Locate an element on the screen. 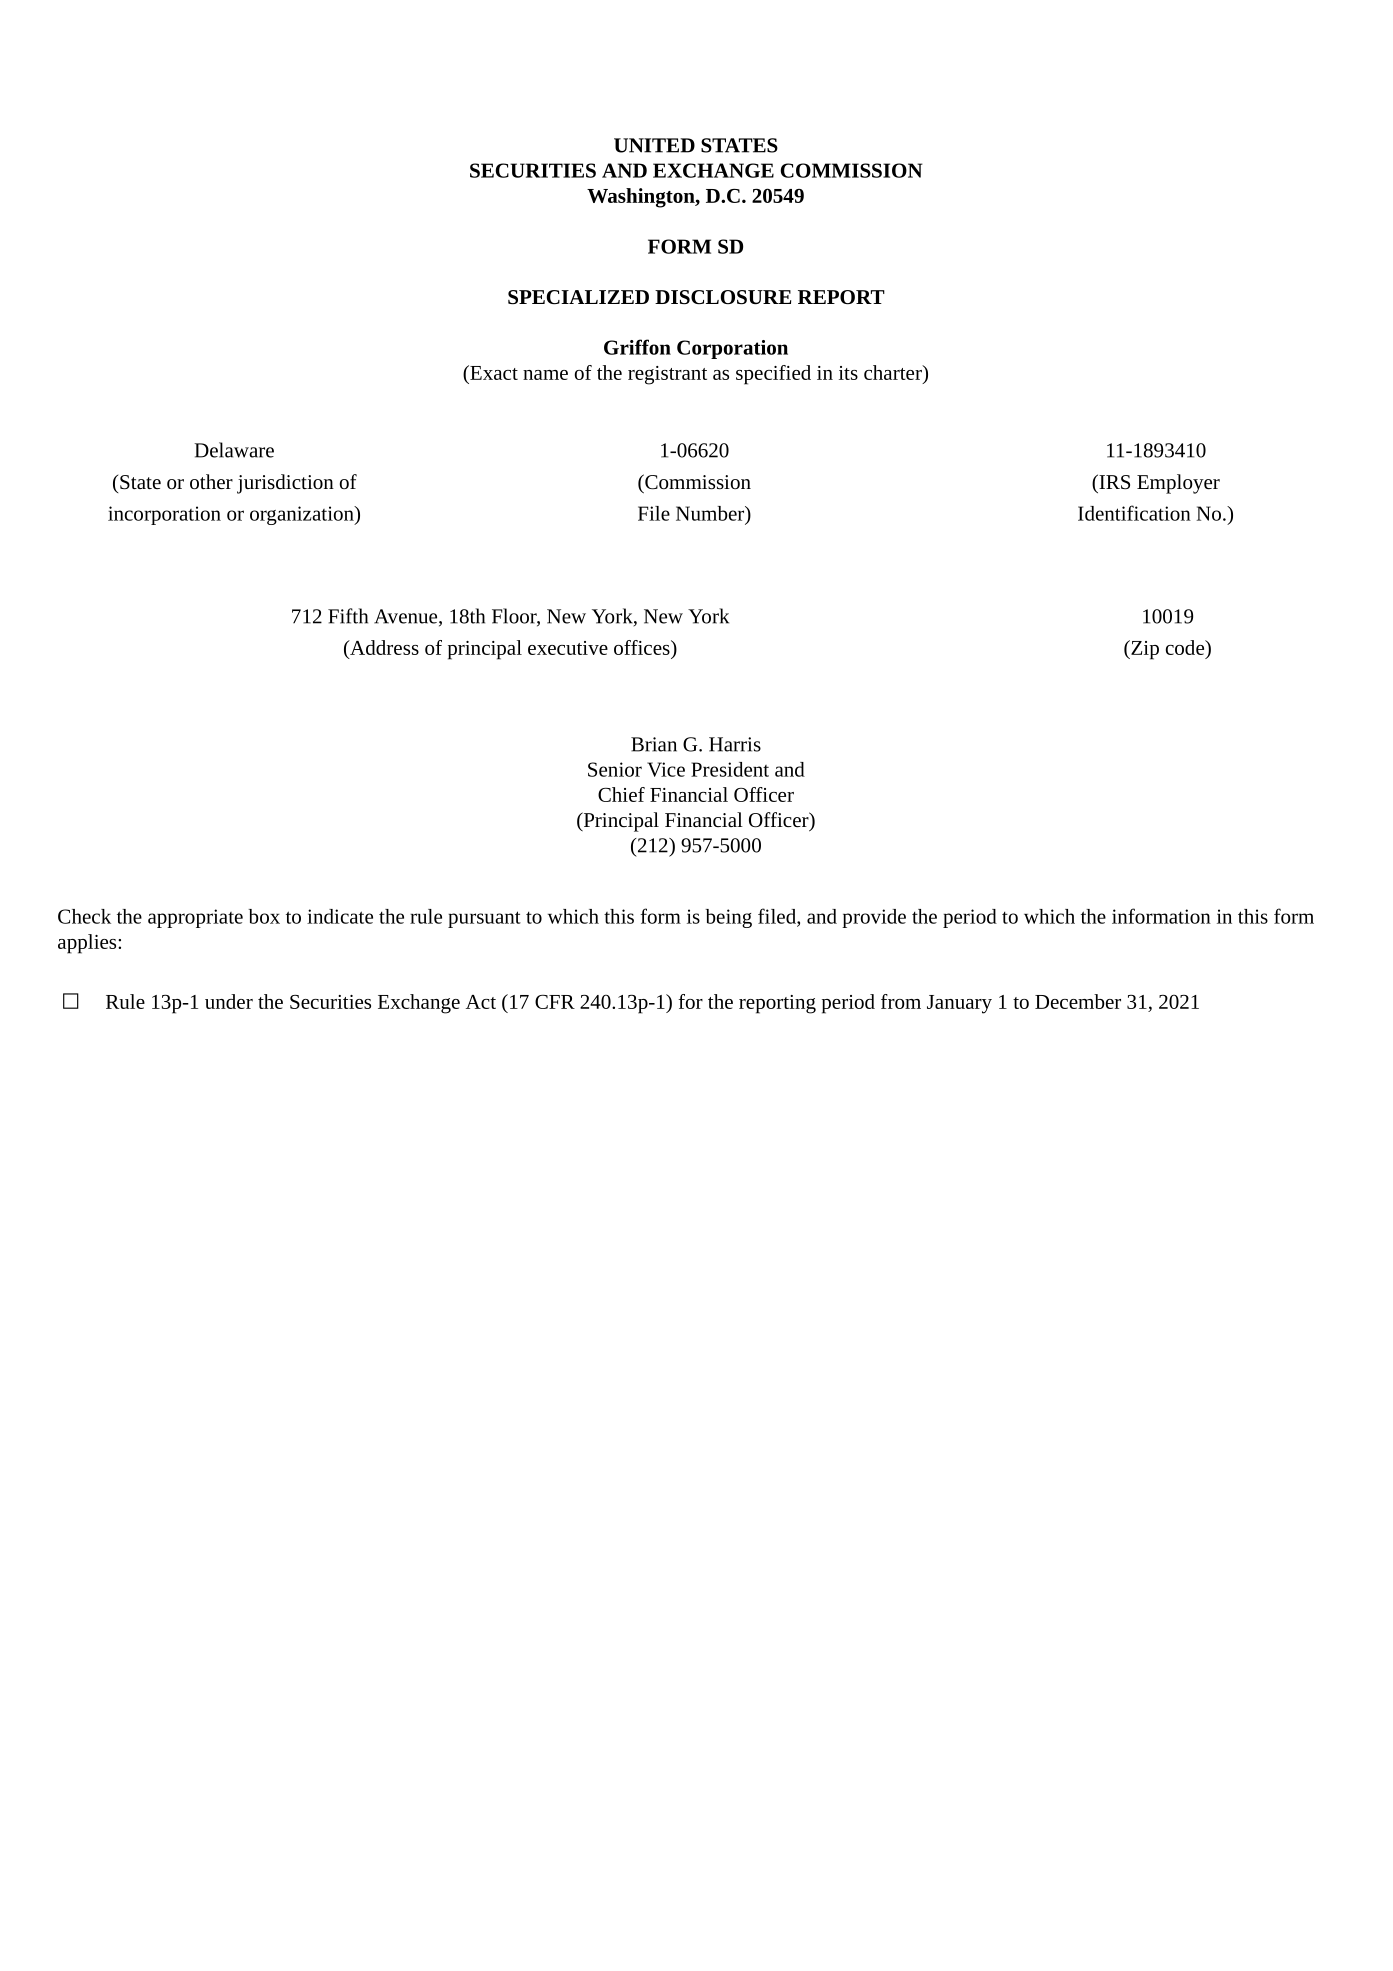 This screenshot has height=1971, width=1393. Address is located at coordinates (383, 647).
